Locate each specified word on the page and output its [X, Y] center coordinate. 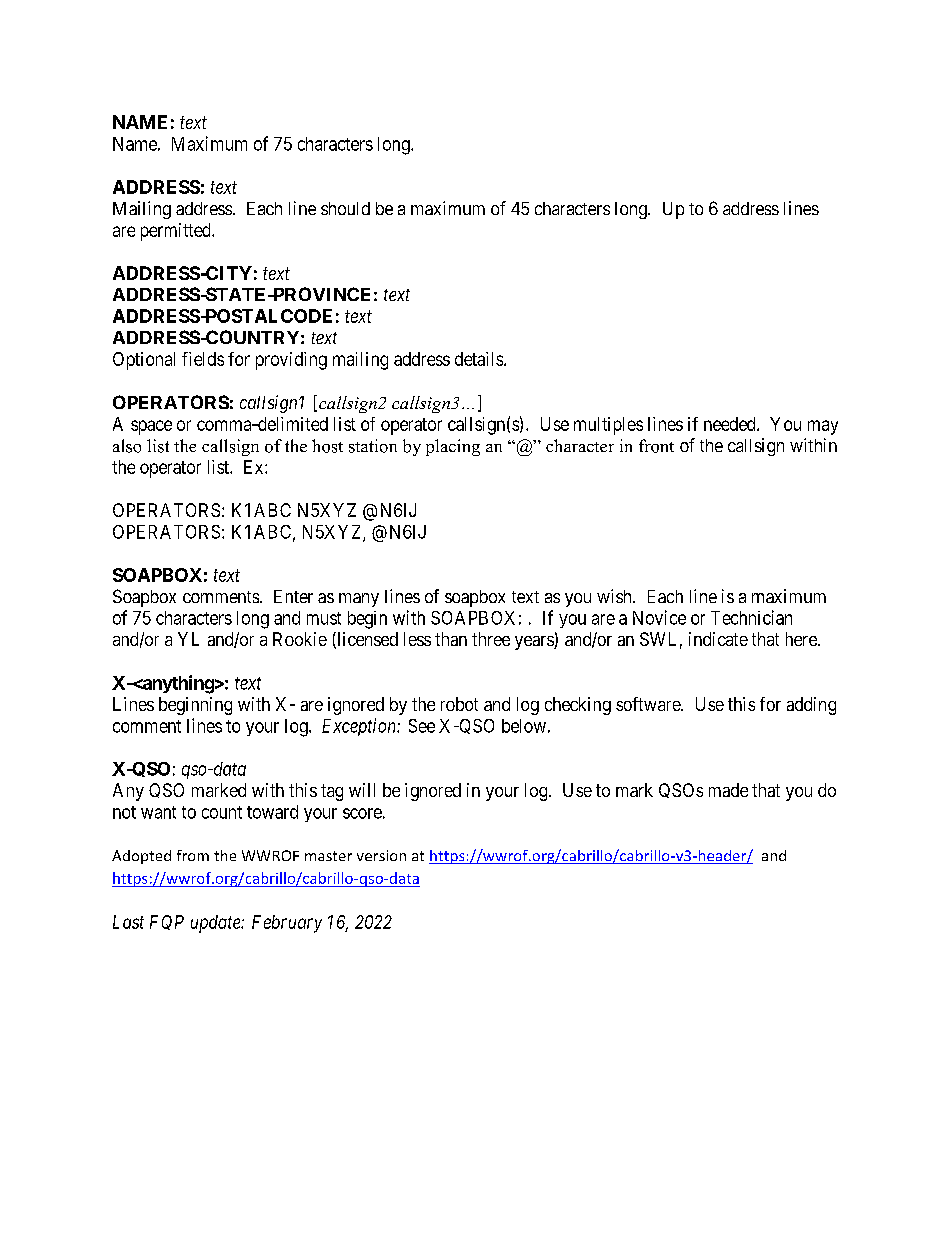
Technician [751, 617]
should [345, 208]
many [359, 600]
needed [731, 424]
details [479, 359]
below [524, 726]
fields [203, 359]
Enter [293, 596]
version [381, 855]
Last [128, 922]
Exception [360, 727]
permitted [177, 232]
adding [811, 706]
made [728, 790]
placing [453, 447]
